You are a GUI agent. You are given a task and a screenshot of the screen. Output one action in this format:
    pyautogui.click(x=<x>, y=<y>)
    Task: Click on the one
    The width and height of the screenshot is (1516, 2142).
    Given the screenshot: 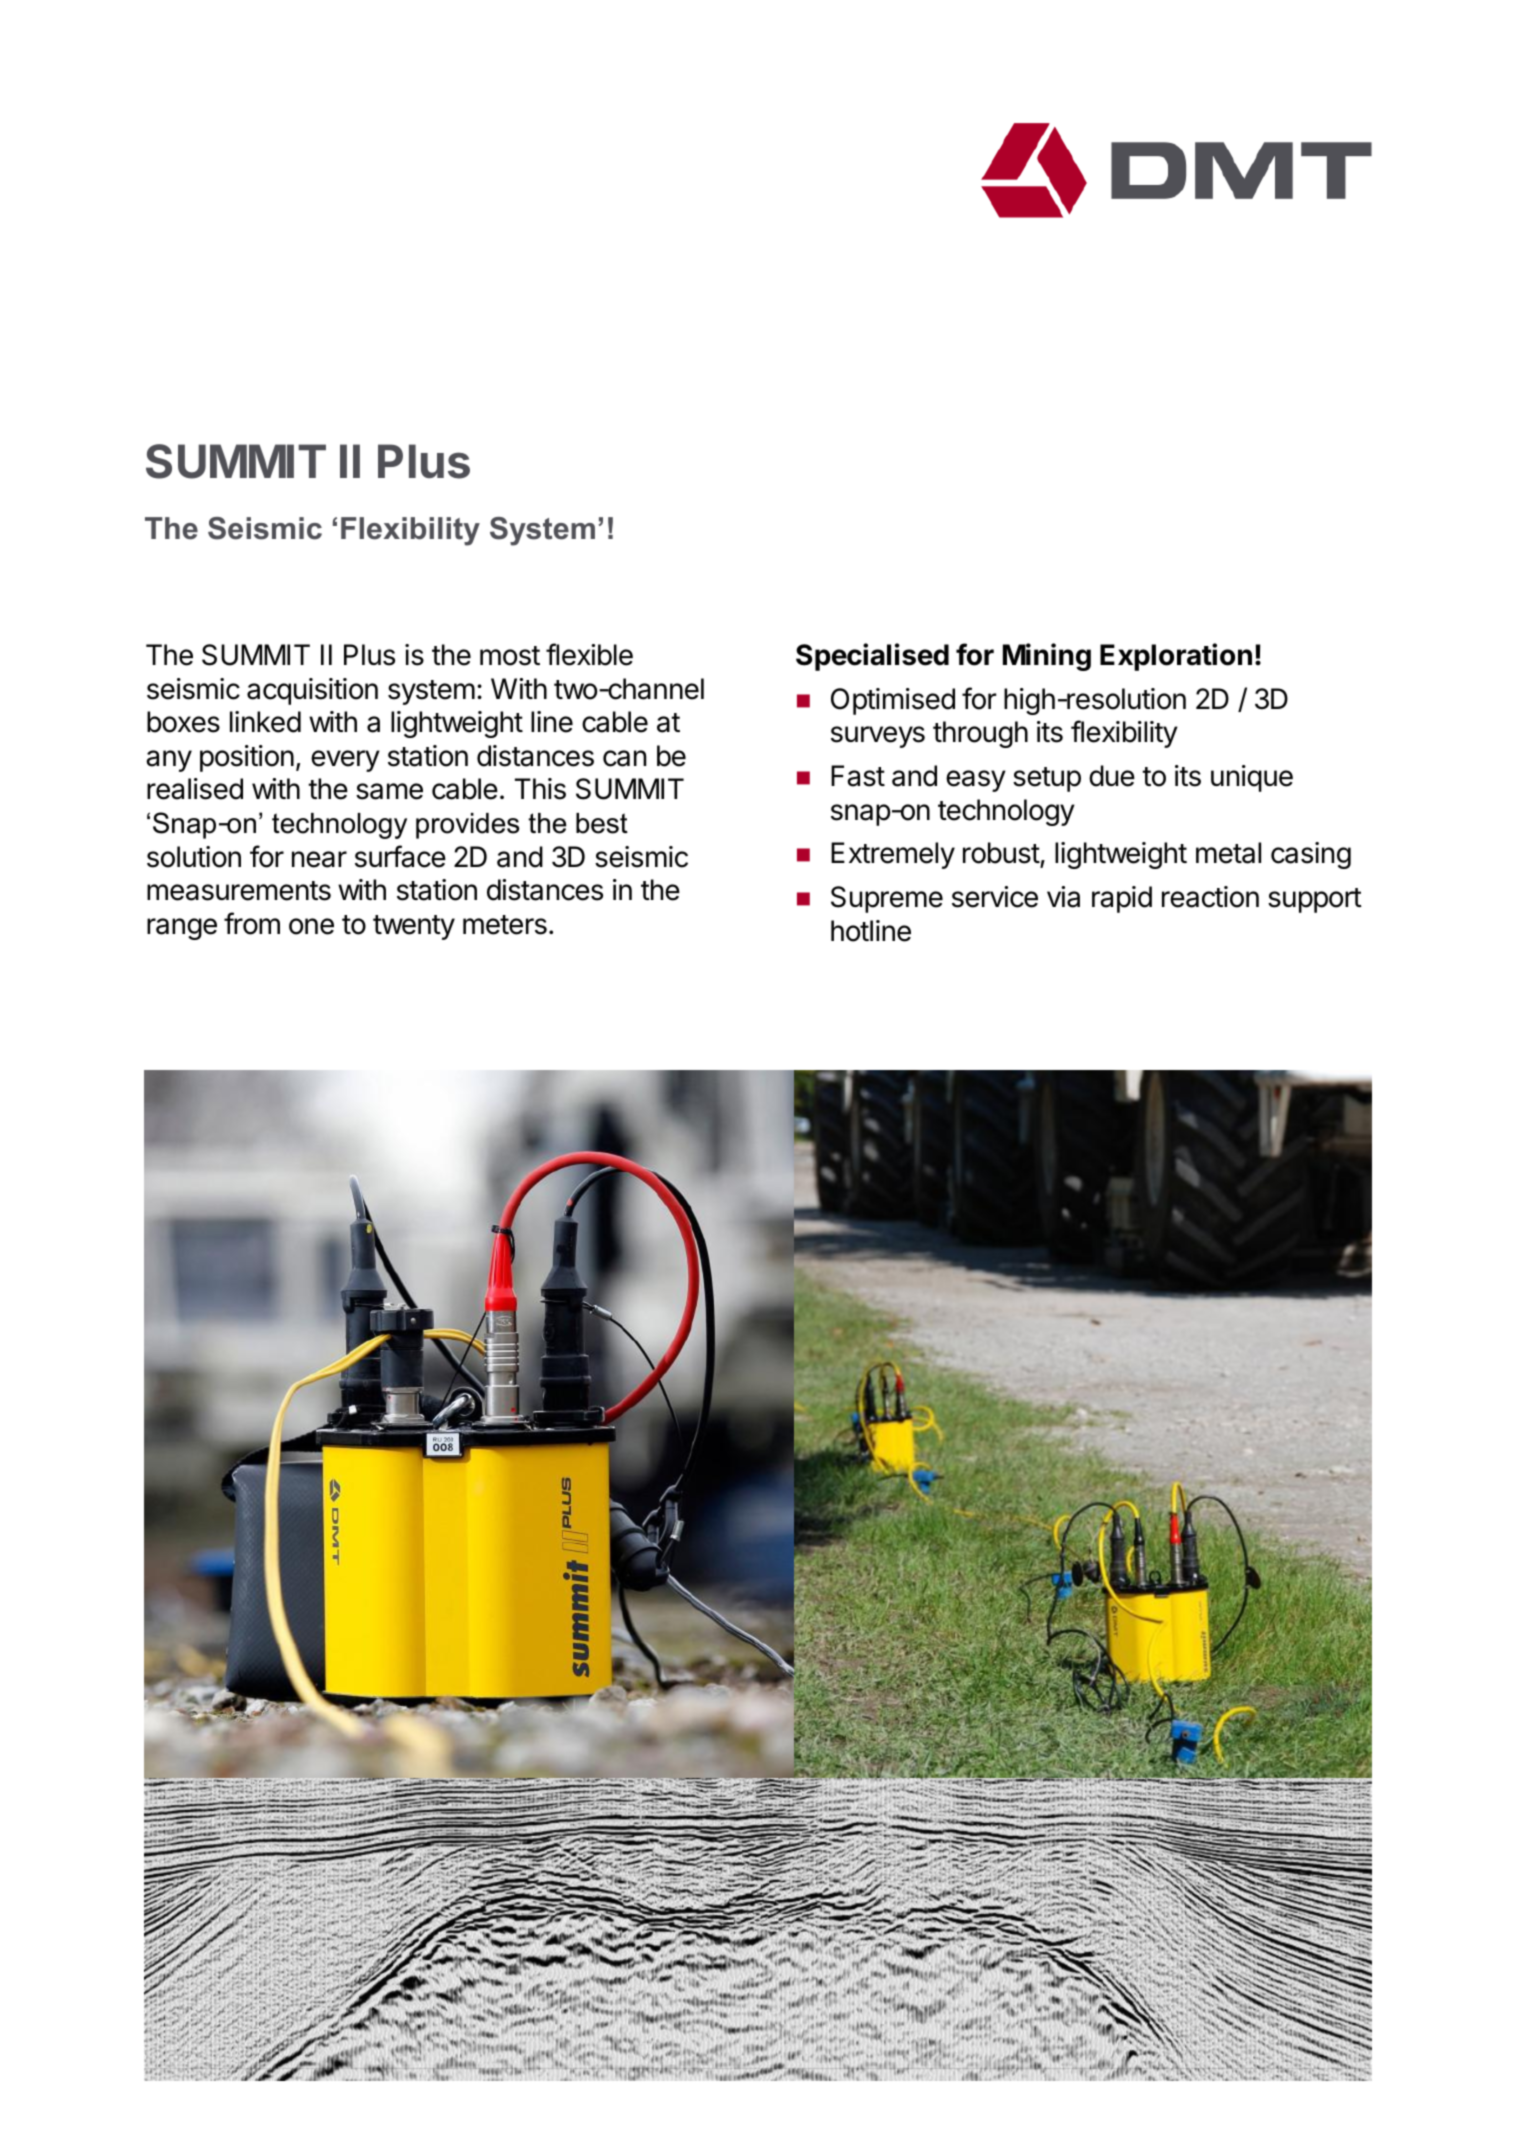 What is the action you would take?
    pyautogui.click(x=311, y=926)
